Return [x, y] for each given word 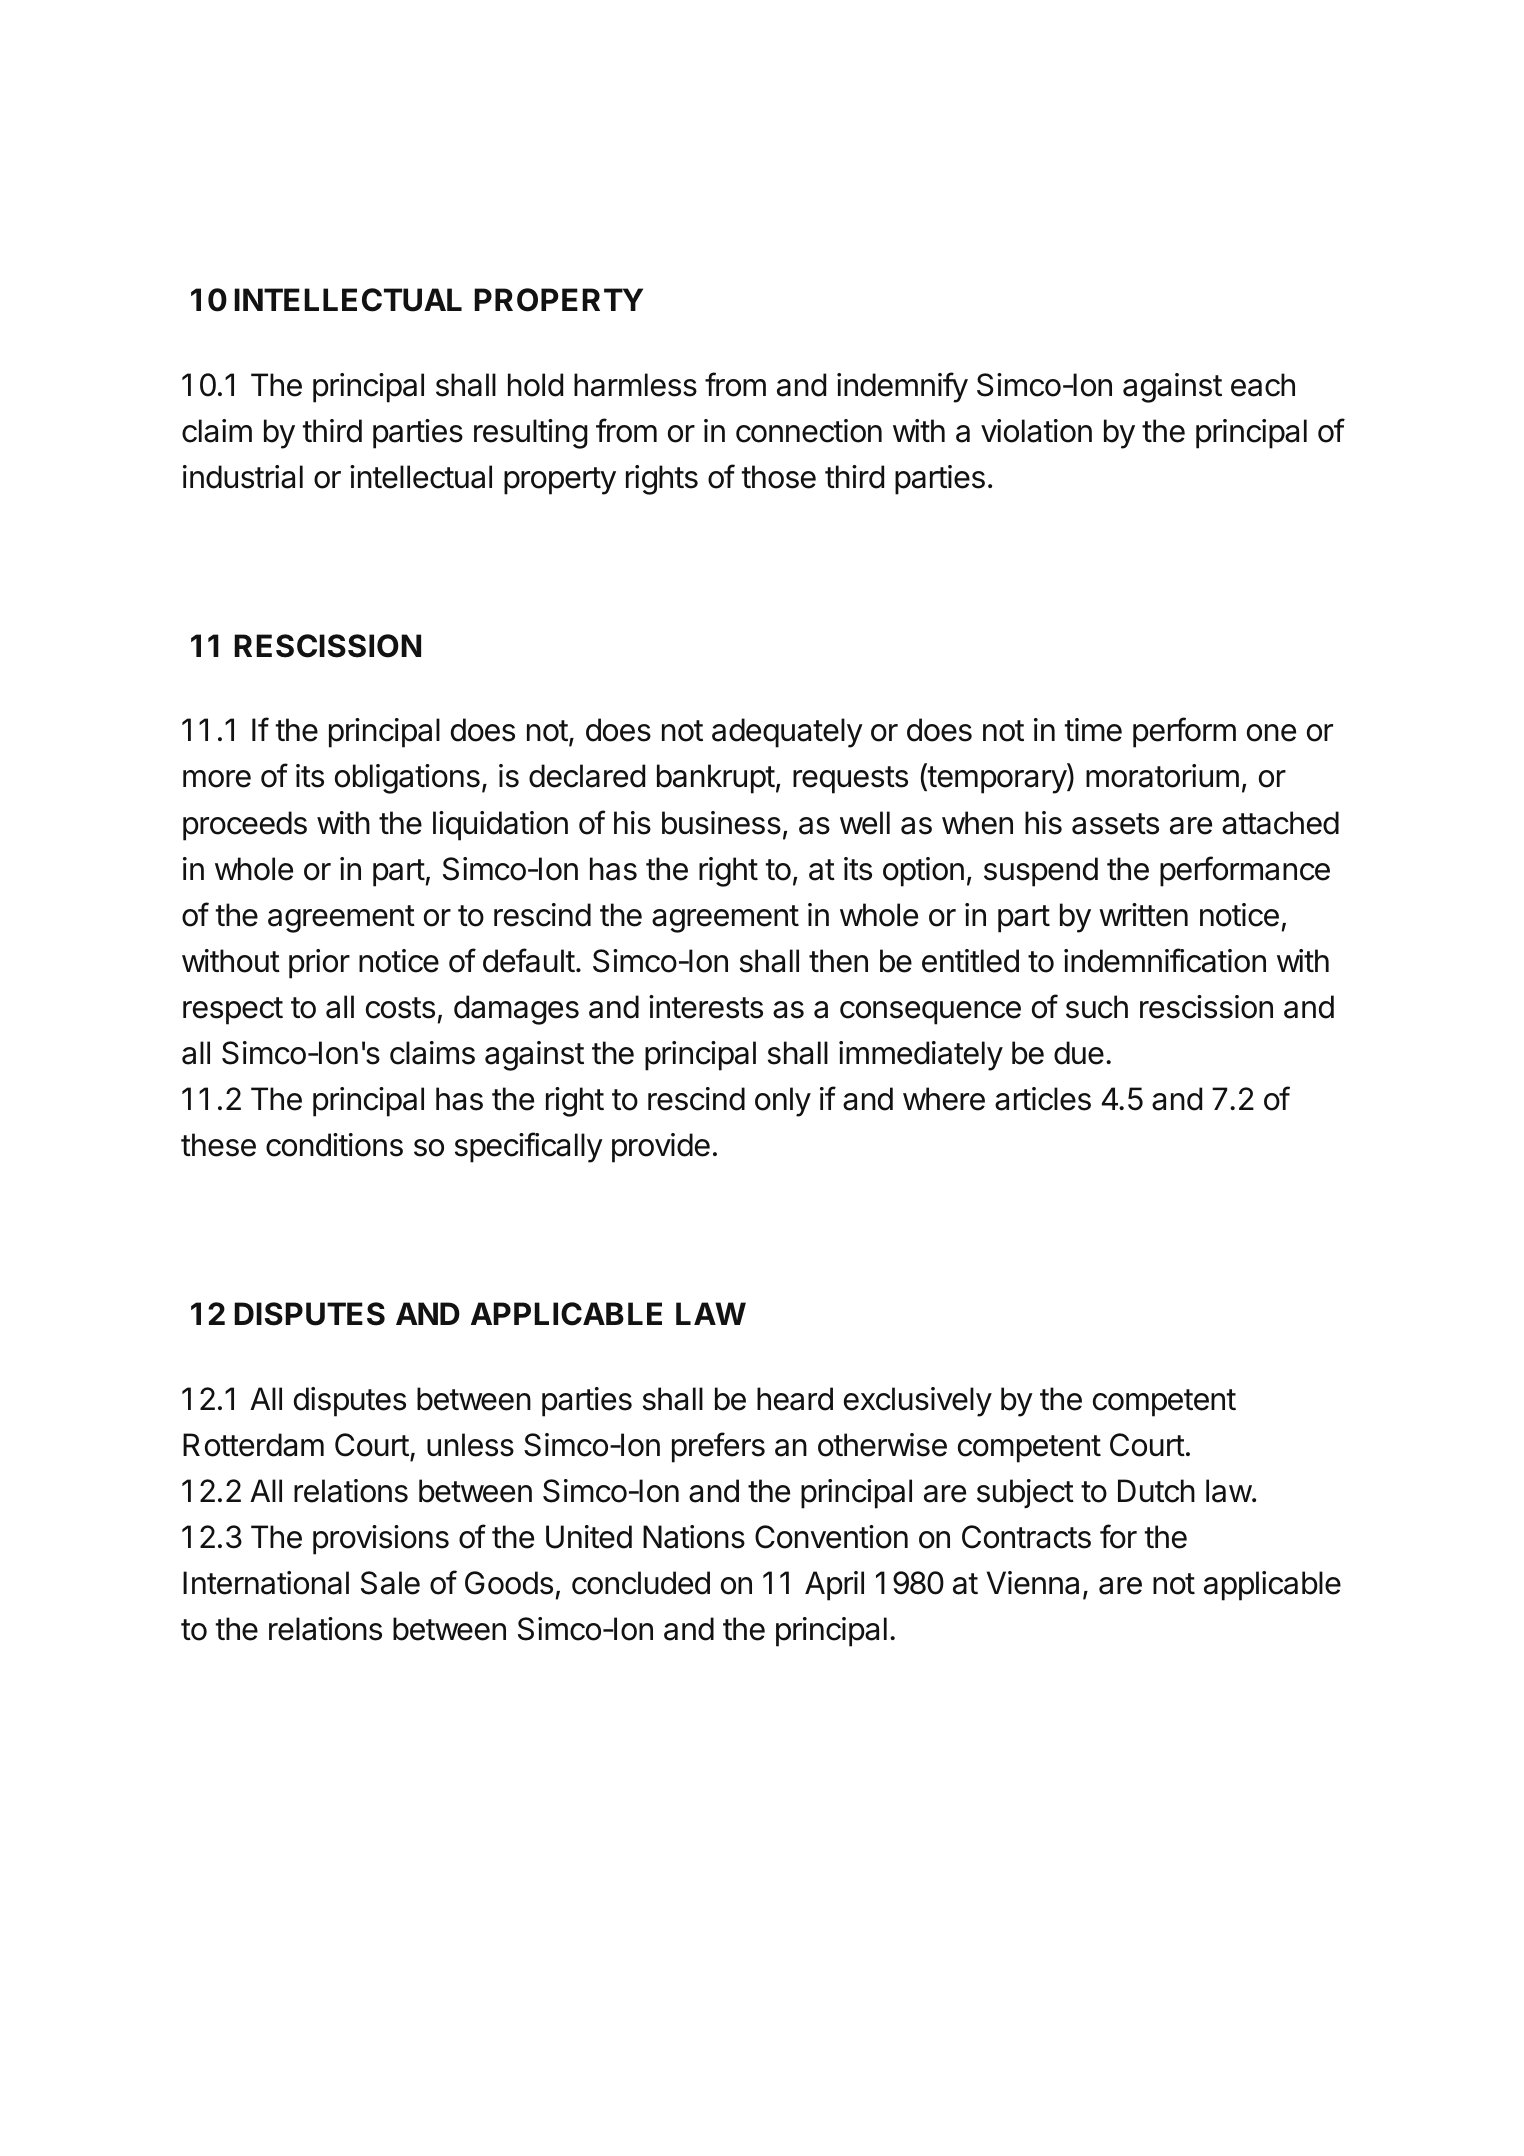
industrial [243, 477]
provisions [381, 1540]
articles [1043, 1099]
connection [809, 431]
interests [706, 1007]
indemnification [1165, 960]
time [1093, 730]
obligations [407, 779]
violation [1036, 431]
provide [661, 1148]
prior [319, 964]
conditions [334, 1145]
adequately [787, 733]
